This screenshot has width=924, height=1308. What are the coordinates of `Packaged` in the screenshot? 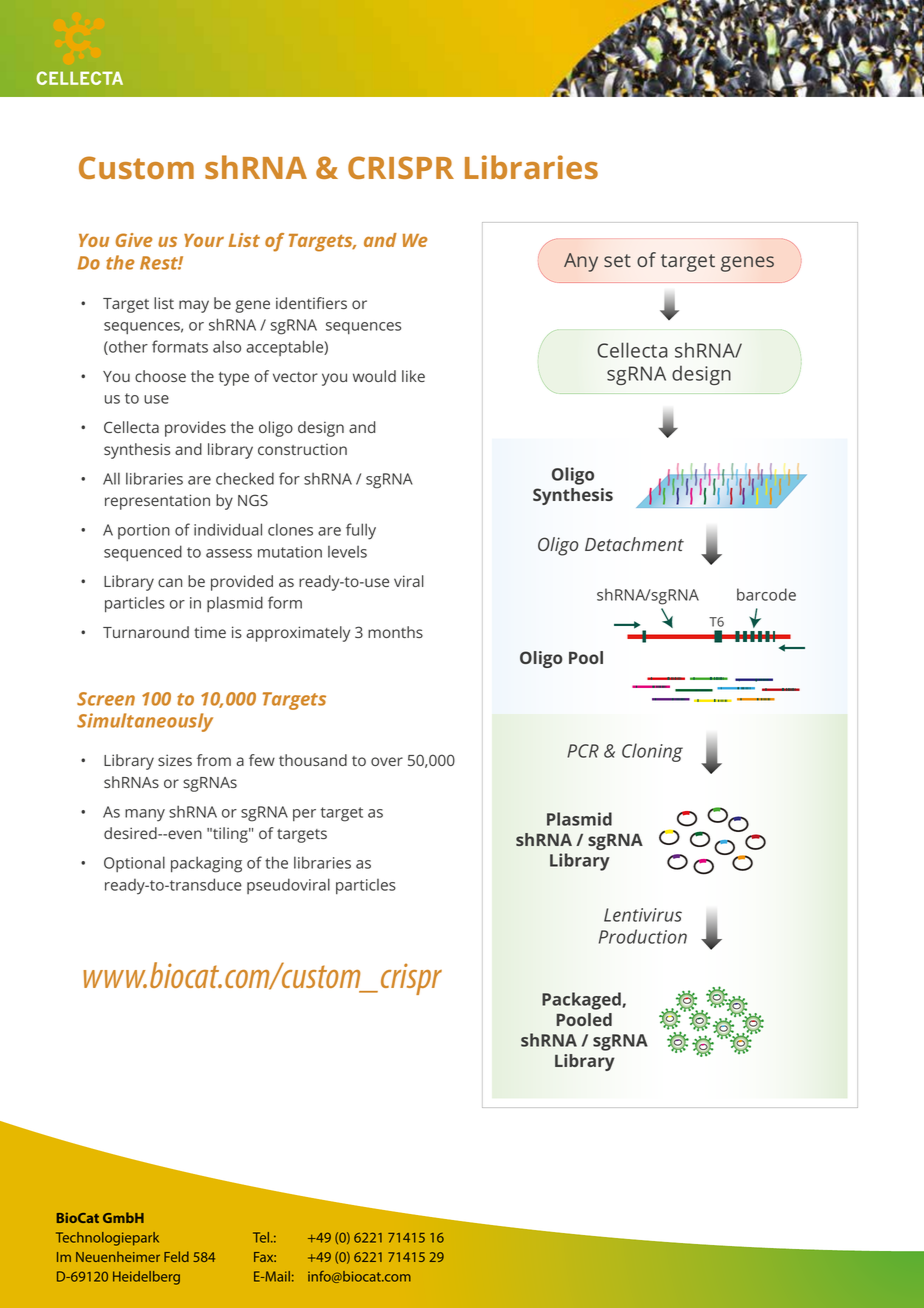 It's located at (581, 1001).
